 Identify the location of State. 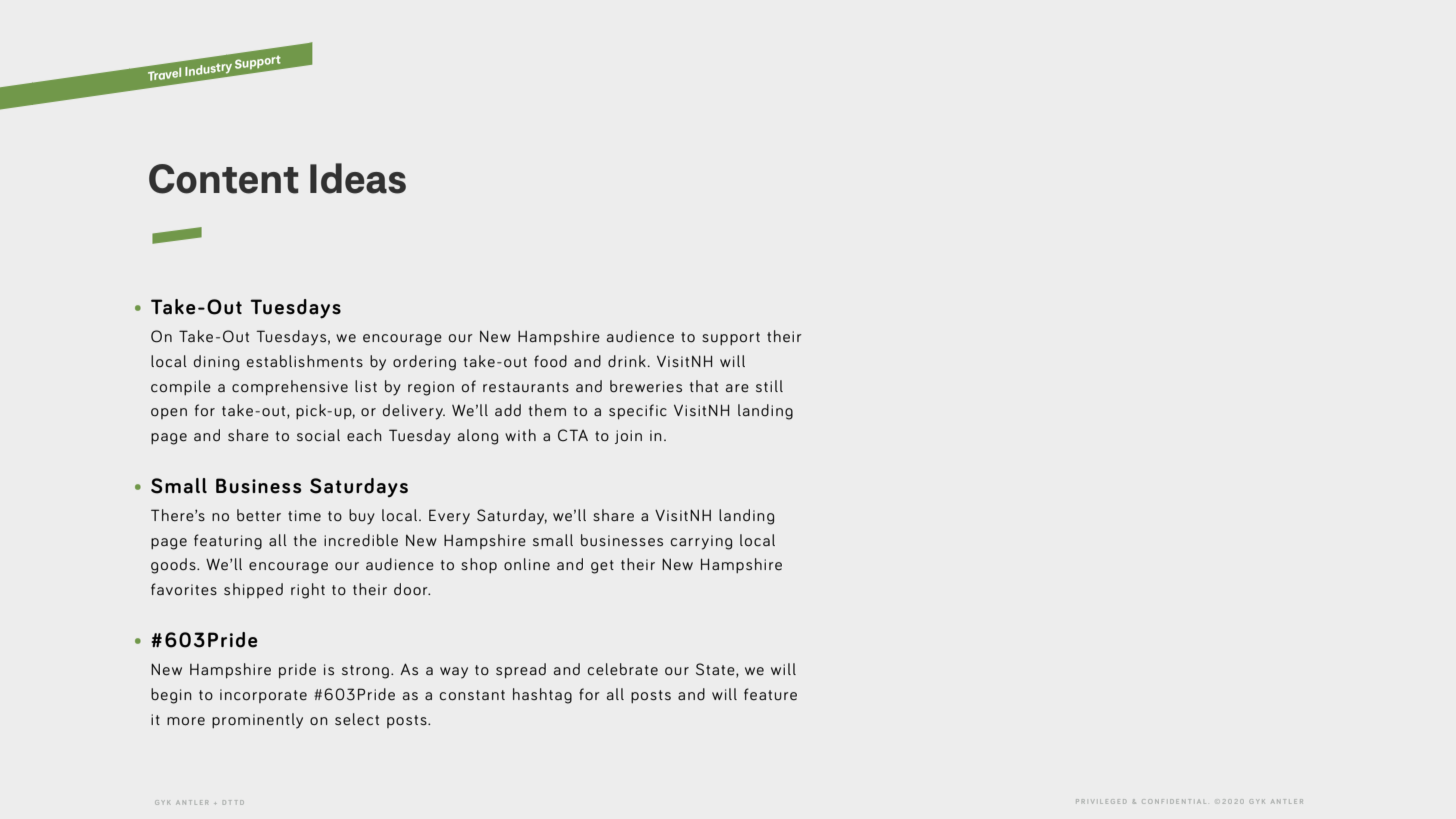
(716, 670).
